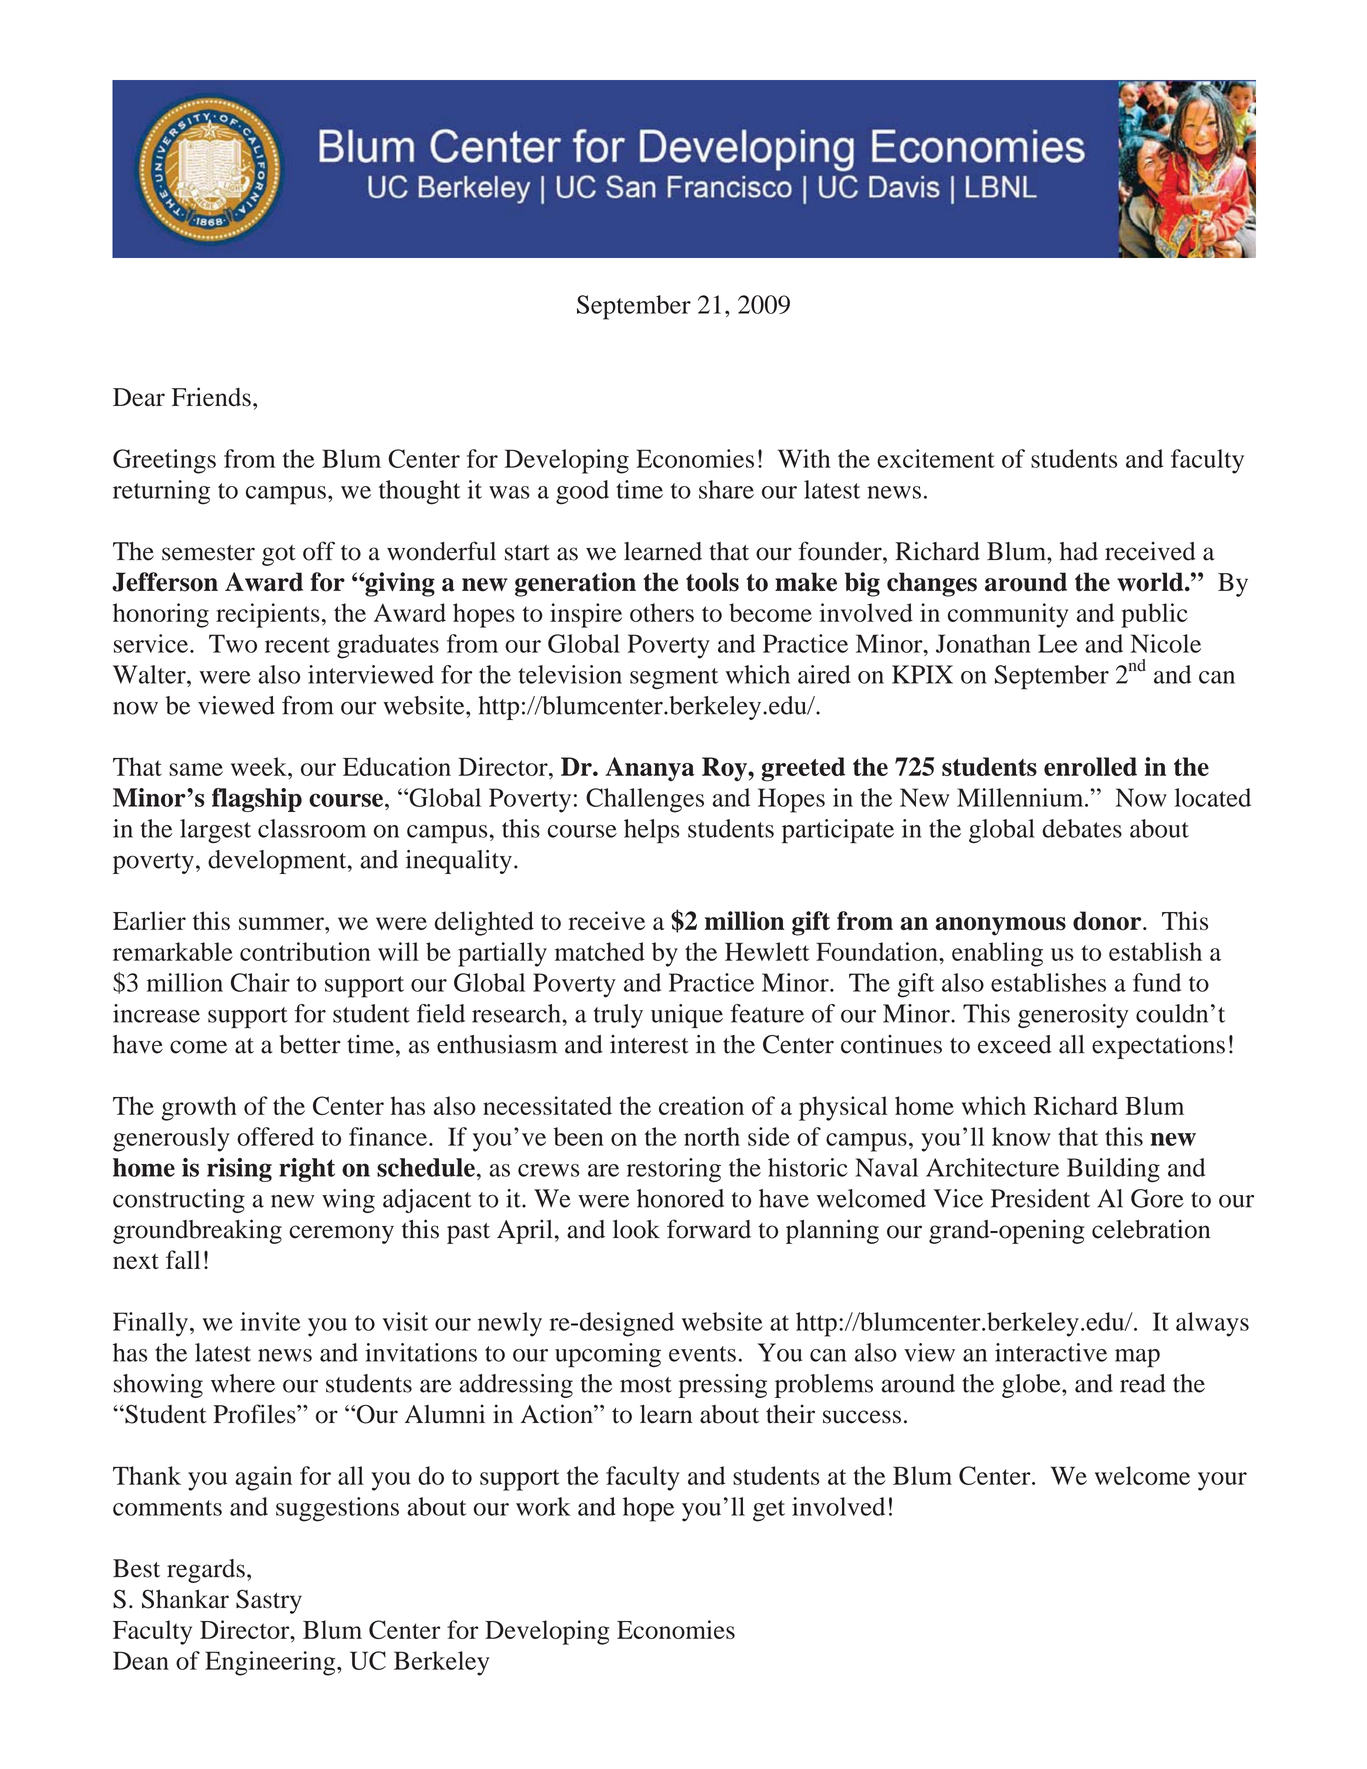 The image size is (1367, 1769). I want to click on Friends, so click(211, 397).
